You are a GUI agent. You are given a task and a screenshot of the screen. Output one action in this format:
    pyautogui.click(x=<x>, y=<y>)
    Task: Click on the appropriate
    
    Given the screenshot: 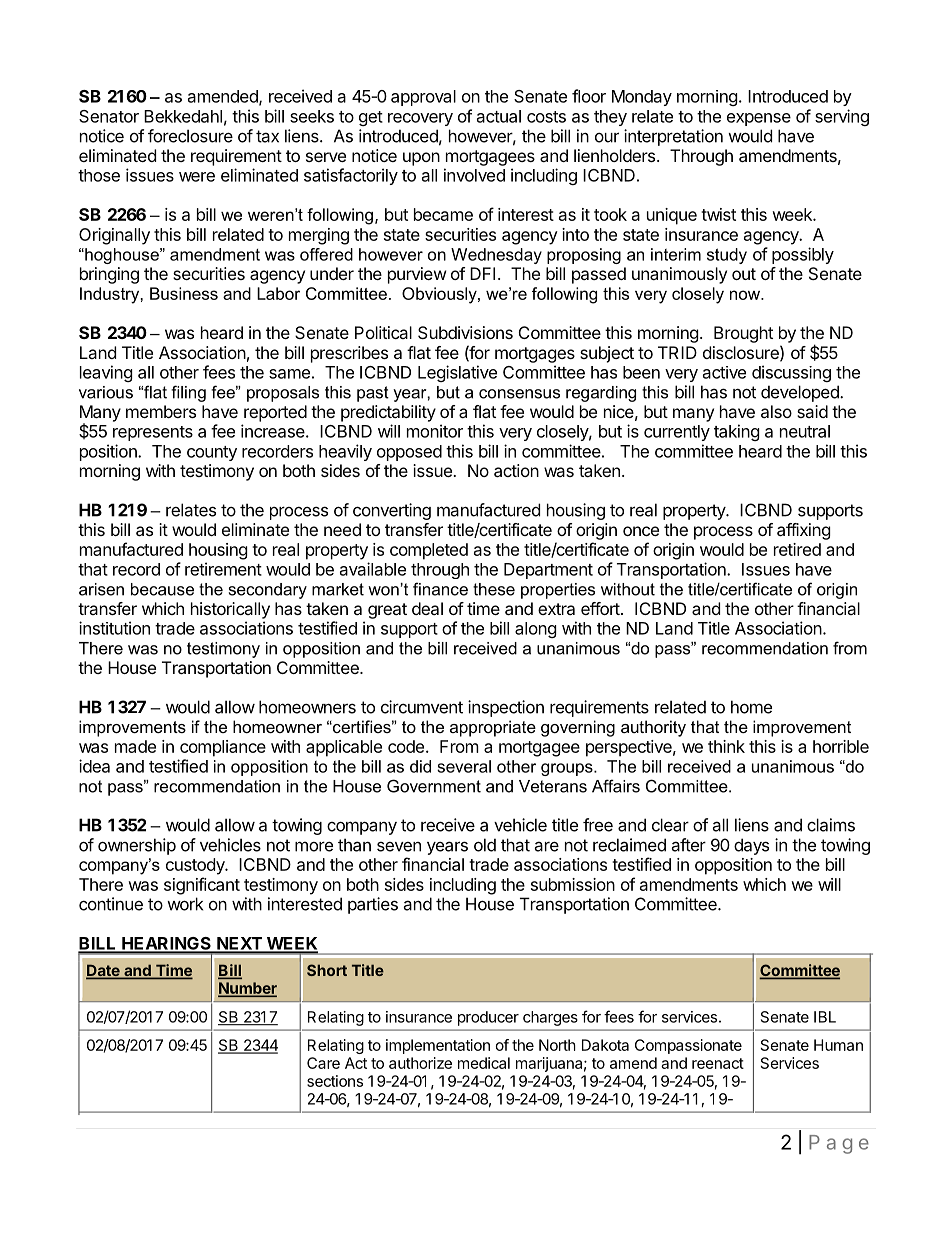 What is the action you would take?
    pyautogui.click(x=493, y=728)
